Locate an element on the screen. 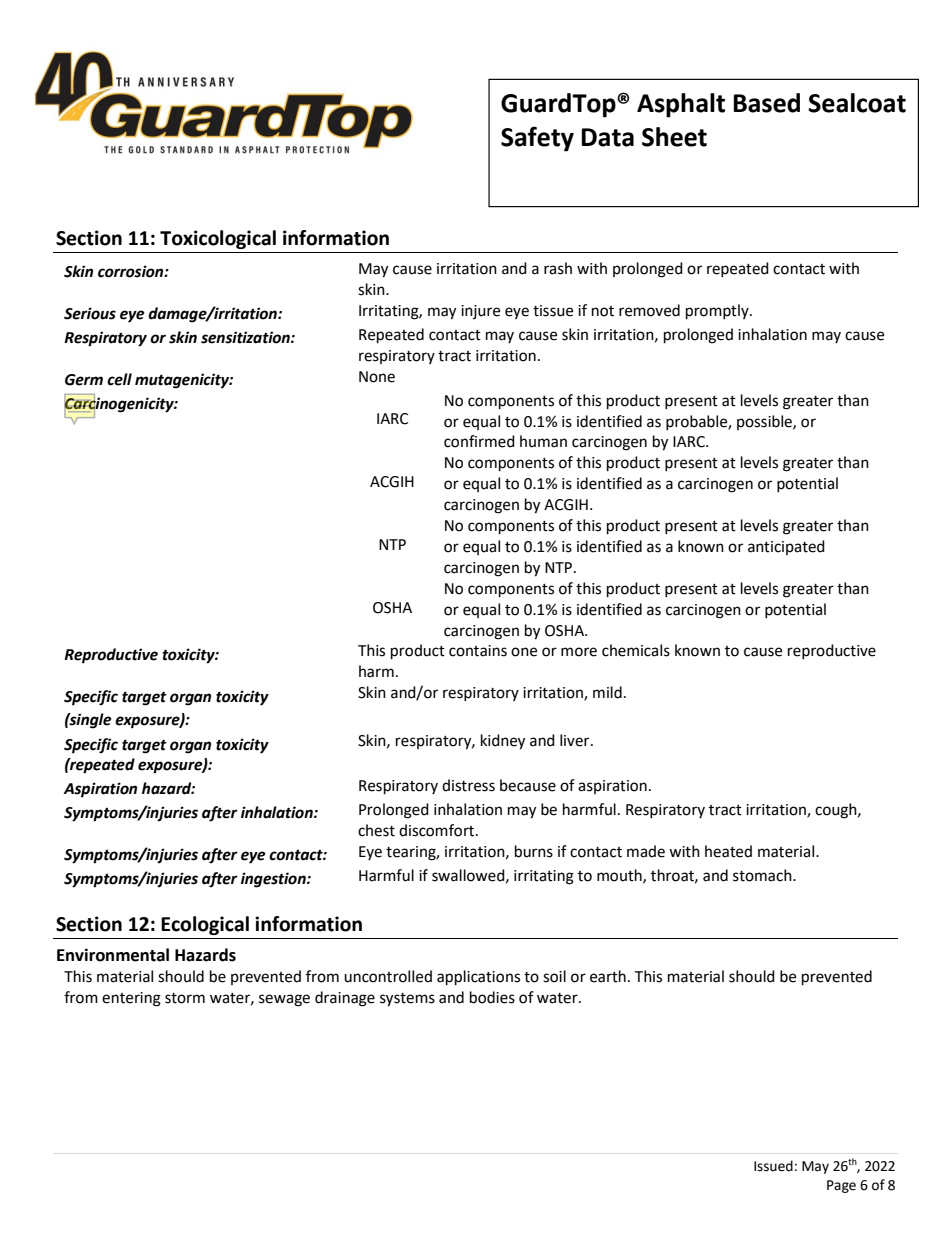 This screenshot has height=1233, width=952. contains is located at coordinates (478, 651).
